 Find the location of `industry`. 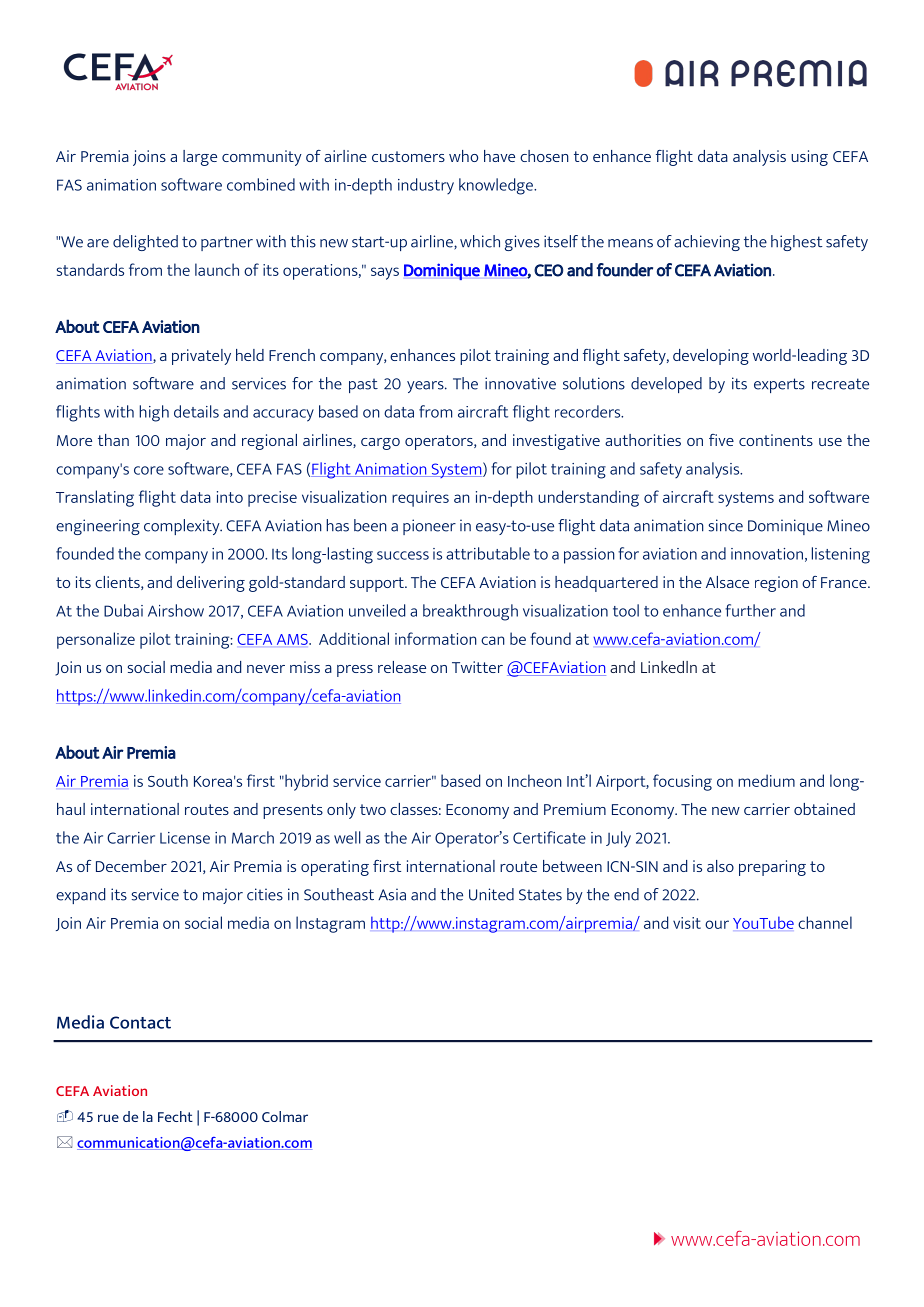

industry is located at coordinates (426, 186).
